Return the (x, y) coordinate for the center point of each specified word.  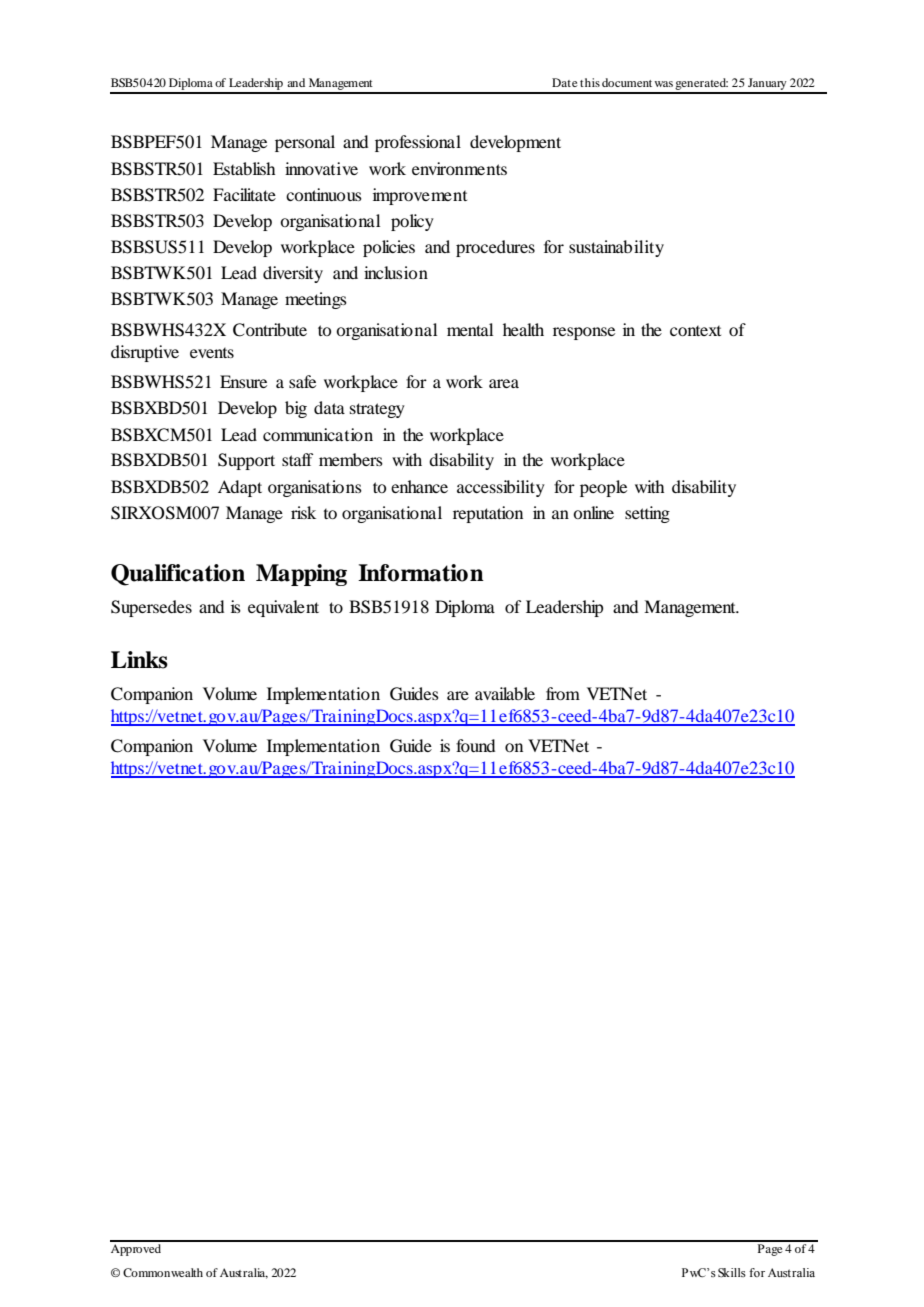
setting (647, 514)
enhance (419, 486)
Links (139, 660)
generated (701, 85)
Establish (244, 168)
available (505, 693)
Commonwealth (163, 1272)
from (563, 693)
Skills (732, 1273)
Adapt (240, 488)
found (475, 745)
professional (418, 143)
